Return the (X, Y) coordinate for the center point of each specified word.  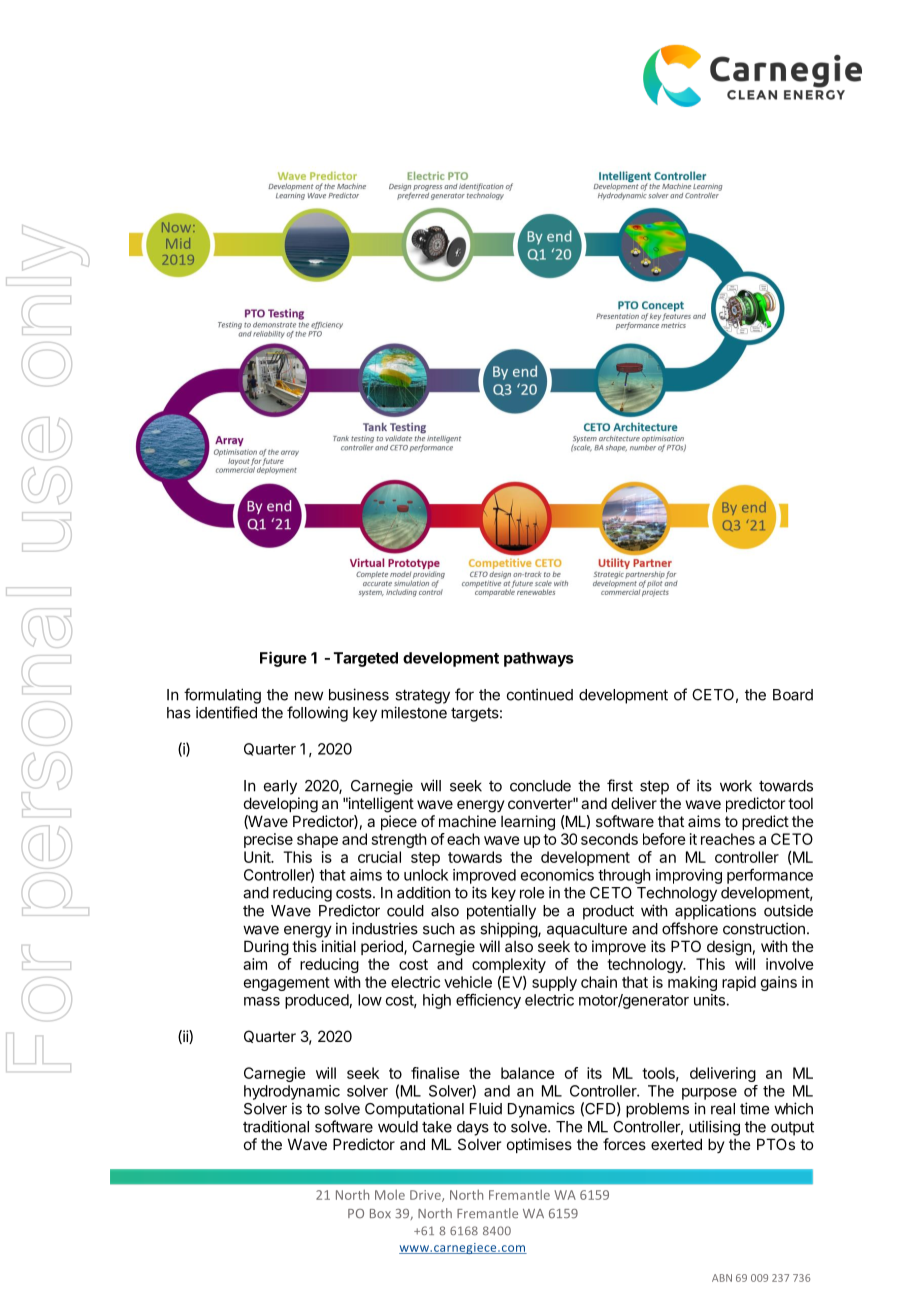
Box (380, 1214)
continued (540, 694)
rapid (739, 983)
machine (467, 821)
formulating (222, 696)
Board (793, 695)
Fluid (486, 1108)
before (664, 839)
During (266, 948)
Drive (426, 1196)
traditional (276, 1126)
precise (268, 840)
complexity (509, 965)
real (723, 1109)
